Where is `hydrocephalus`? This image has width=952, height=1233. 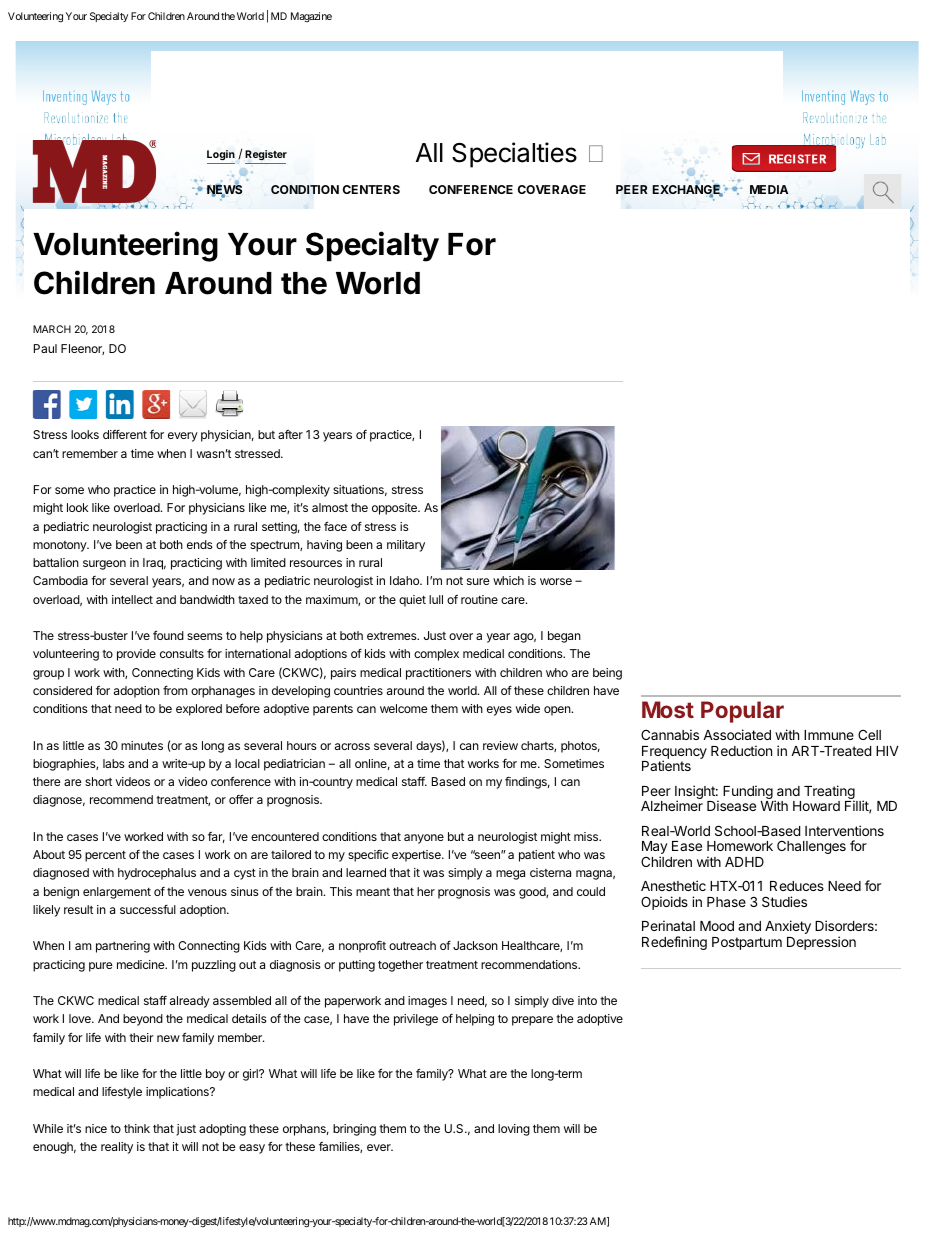 hydrocephalus is located at coordinates (157, 874).
